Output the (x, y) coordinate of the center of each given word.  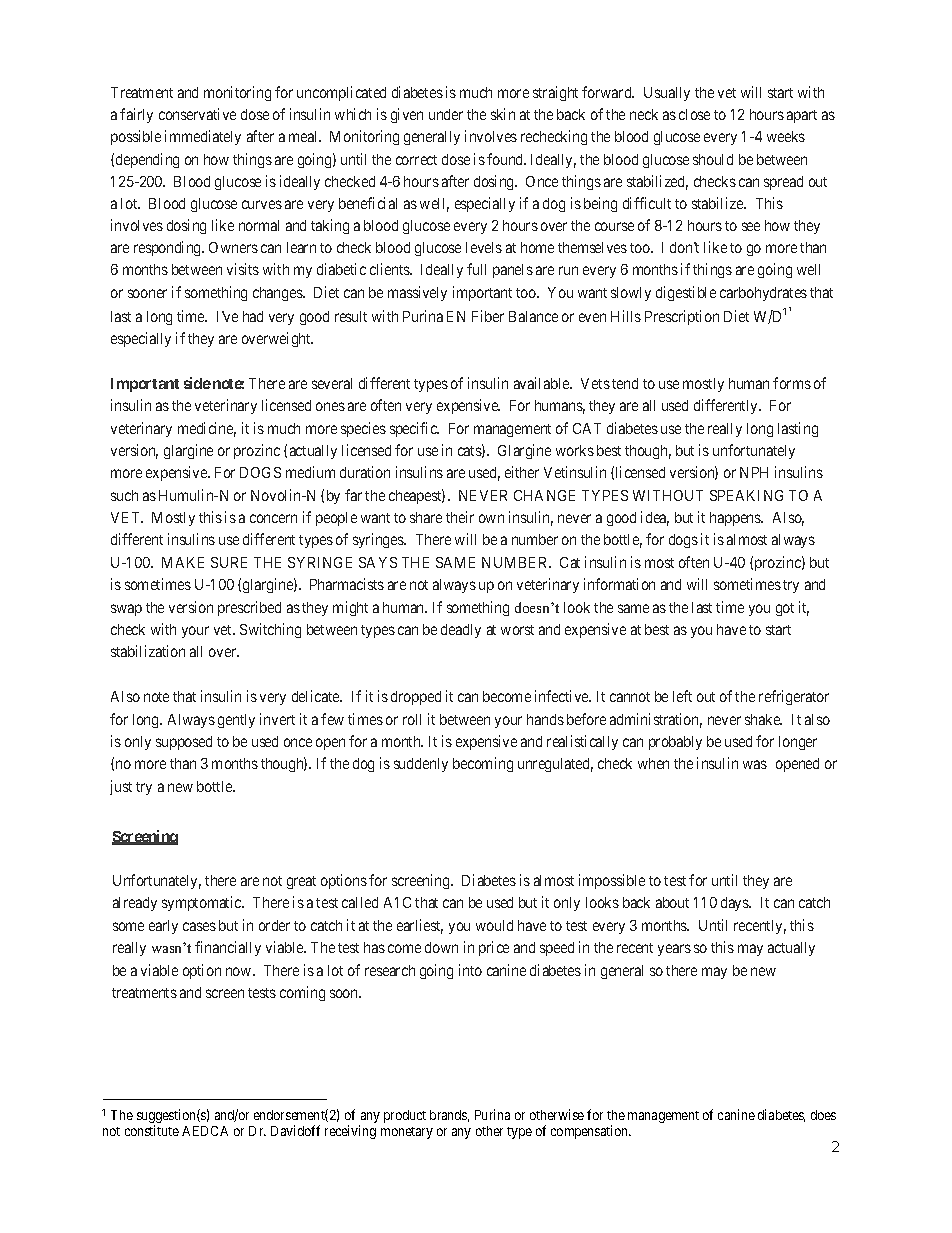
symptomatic (202, 903)
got (785, 609)
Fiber (488, 316)
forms (792, 383)
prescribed (249, 608)
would (494, 925)
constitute (152, 1130)
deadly (461, 631)
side (197, 383)
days (736, 904)
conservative (197, 114)
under (446, 114)
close (694, 114)
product (405, 1116)
